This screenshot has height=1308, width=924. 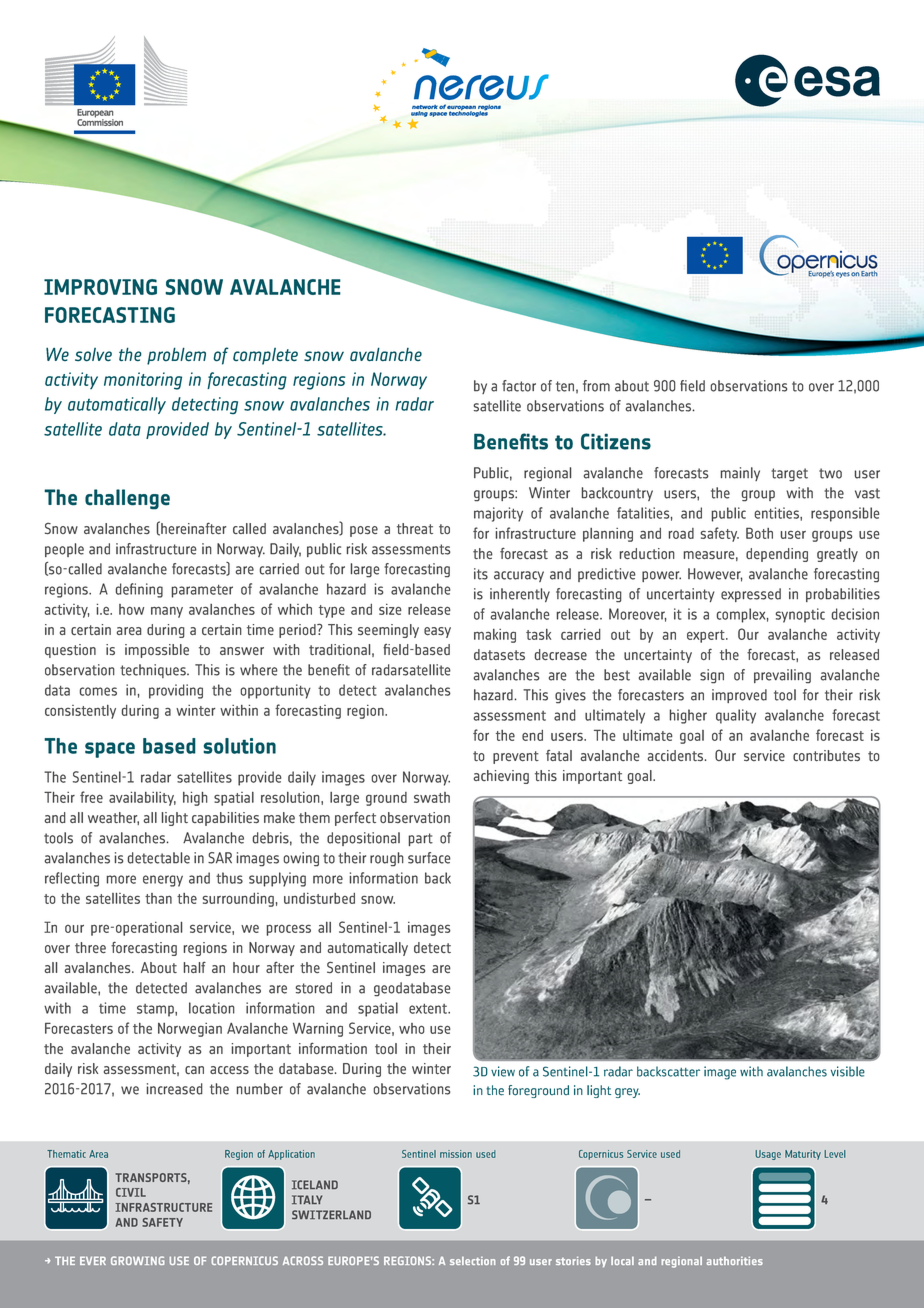 I want to click on extent, so click(x=429, y=1009).
